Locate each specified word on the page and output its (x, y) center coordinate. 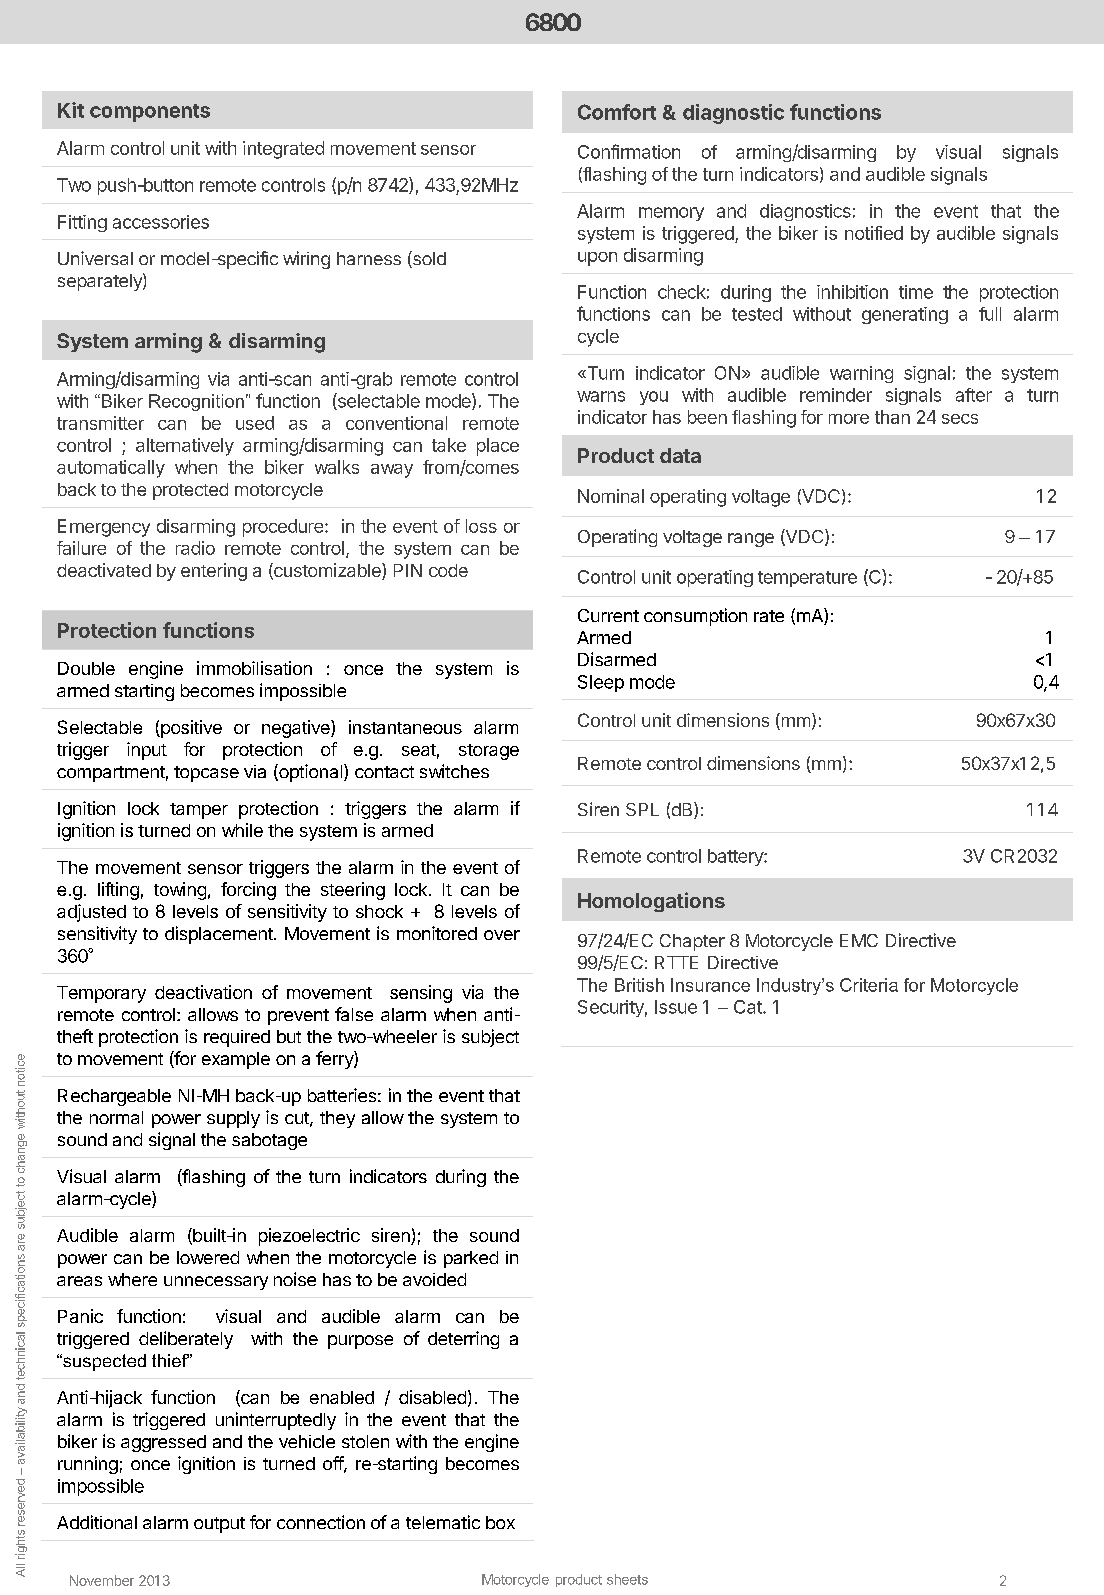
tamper (199, 811)
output (219, 1525)
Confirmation (629, 151)
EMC (859, 940)
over (502, 935)
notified (874, 233)
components (150, 113)
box (500, 1522)
